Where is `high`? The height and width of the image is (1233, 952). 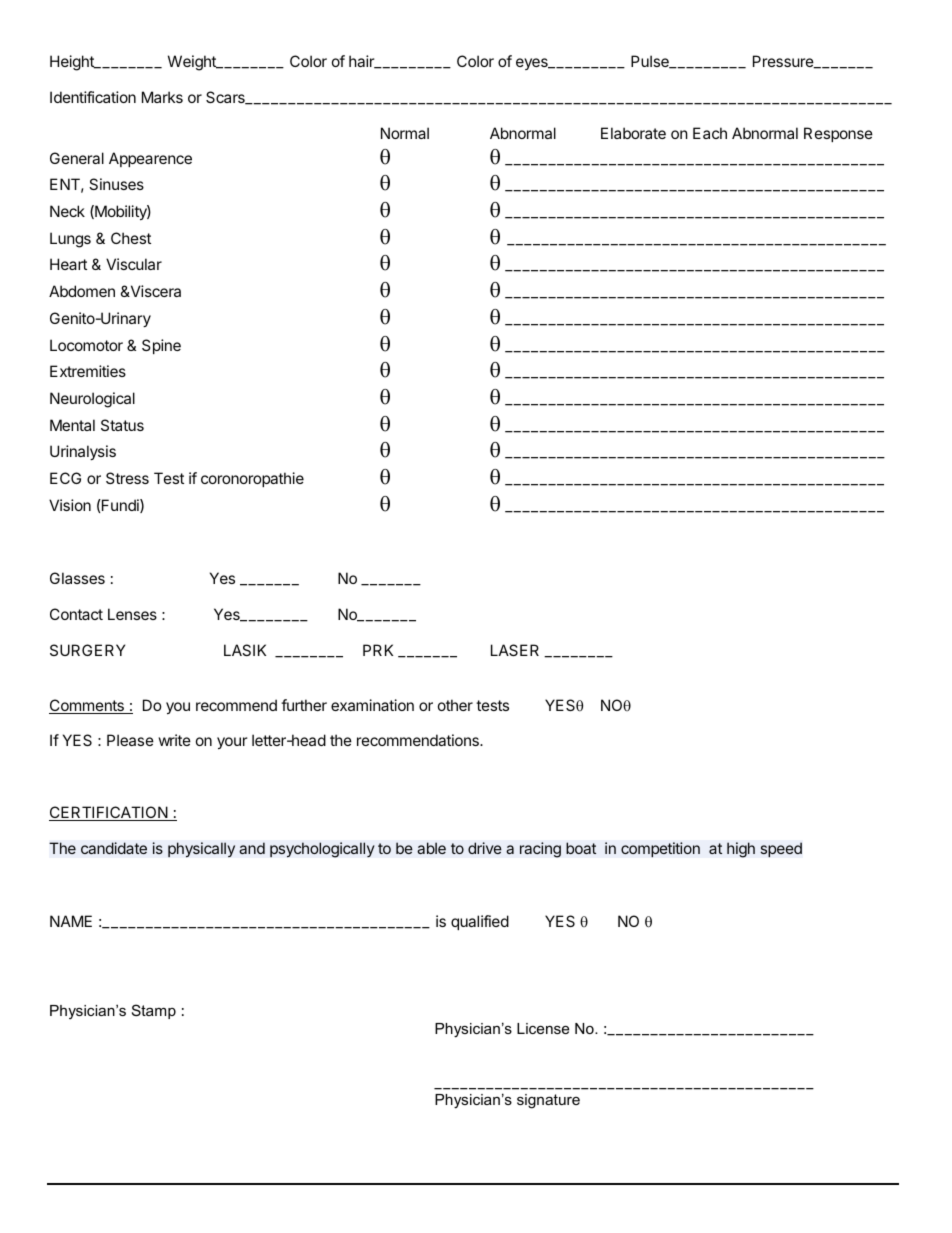
high is located at coordinates (741, 850).
